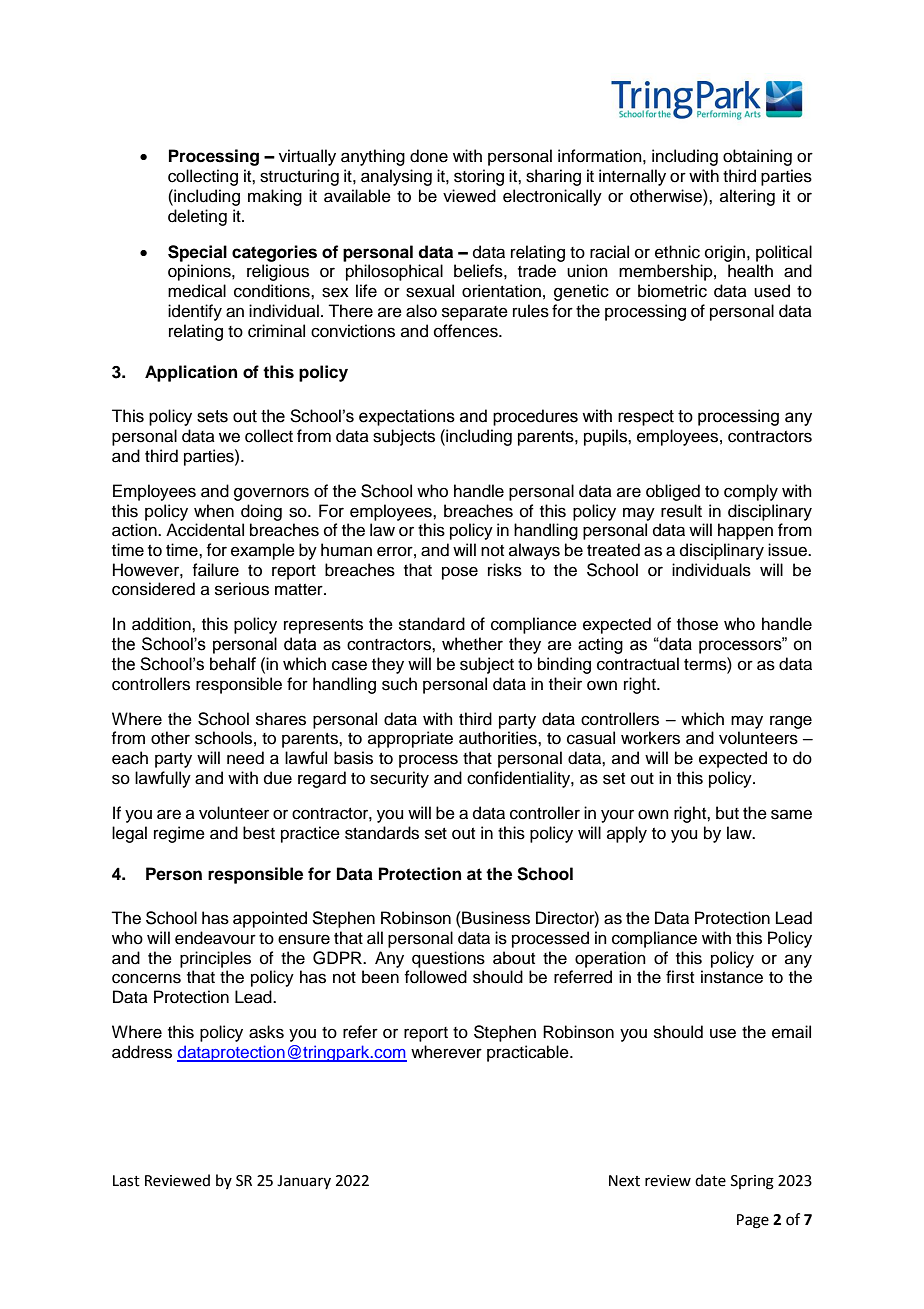 The height and width of the screenshot is (1309, 924). What do you see at coordinates (197, 217) in the screenshot?
I see `deleting` at bounding box center [197, 217].
